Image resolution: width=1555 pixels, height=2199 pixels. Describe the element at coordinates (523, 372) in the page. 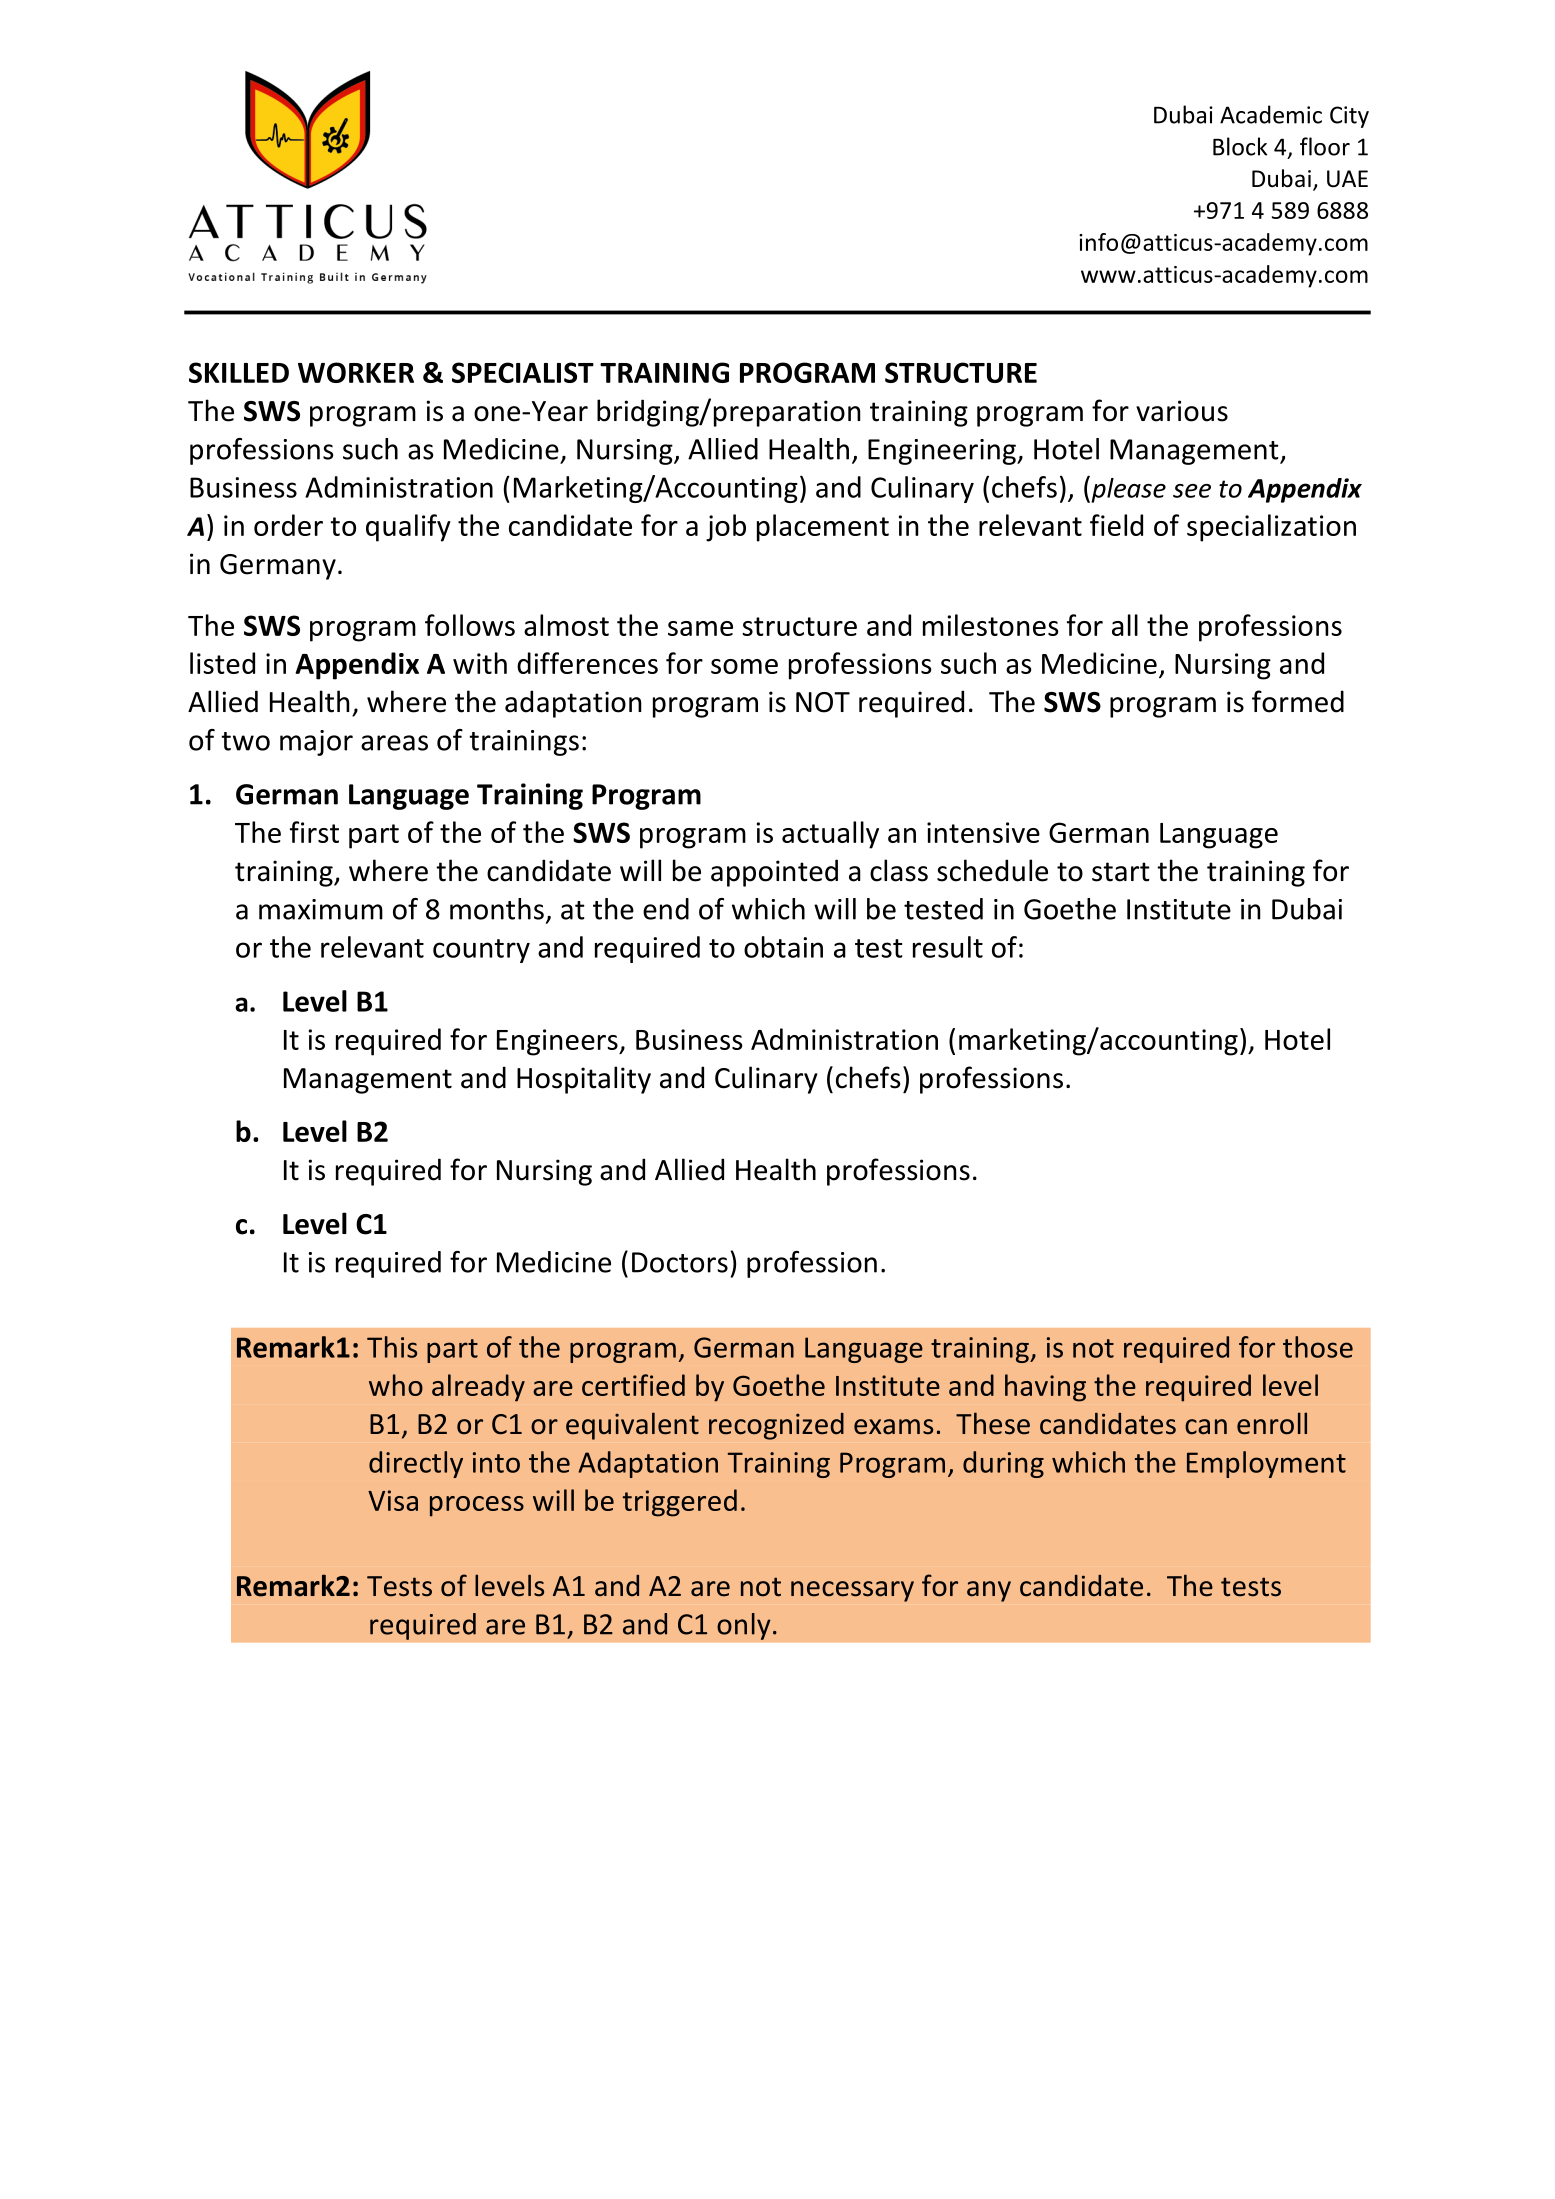

I see `SPECIALIST` at that location.
